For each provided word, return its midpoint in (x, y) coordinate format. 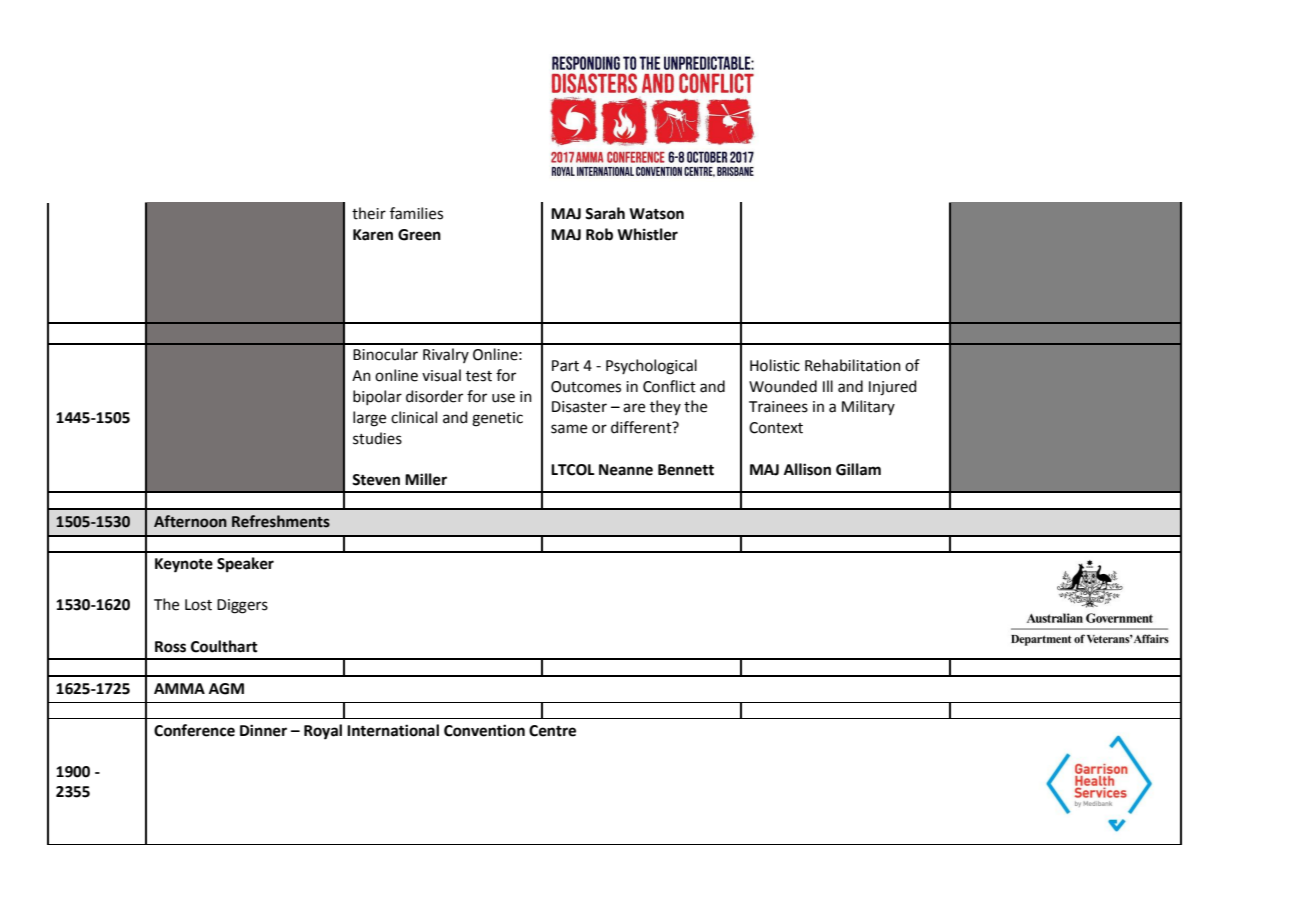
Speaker (245, 565)
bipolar (377, 397)
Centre (552, 731)
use (503, 398)
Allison (807, 469)
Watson (656, 214)
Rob (599, 234)
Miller (426, 479)
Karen (373, 235)
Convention (484, 730)
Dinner (263, 730)
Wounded (783, 386)
